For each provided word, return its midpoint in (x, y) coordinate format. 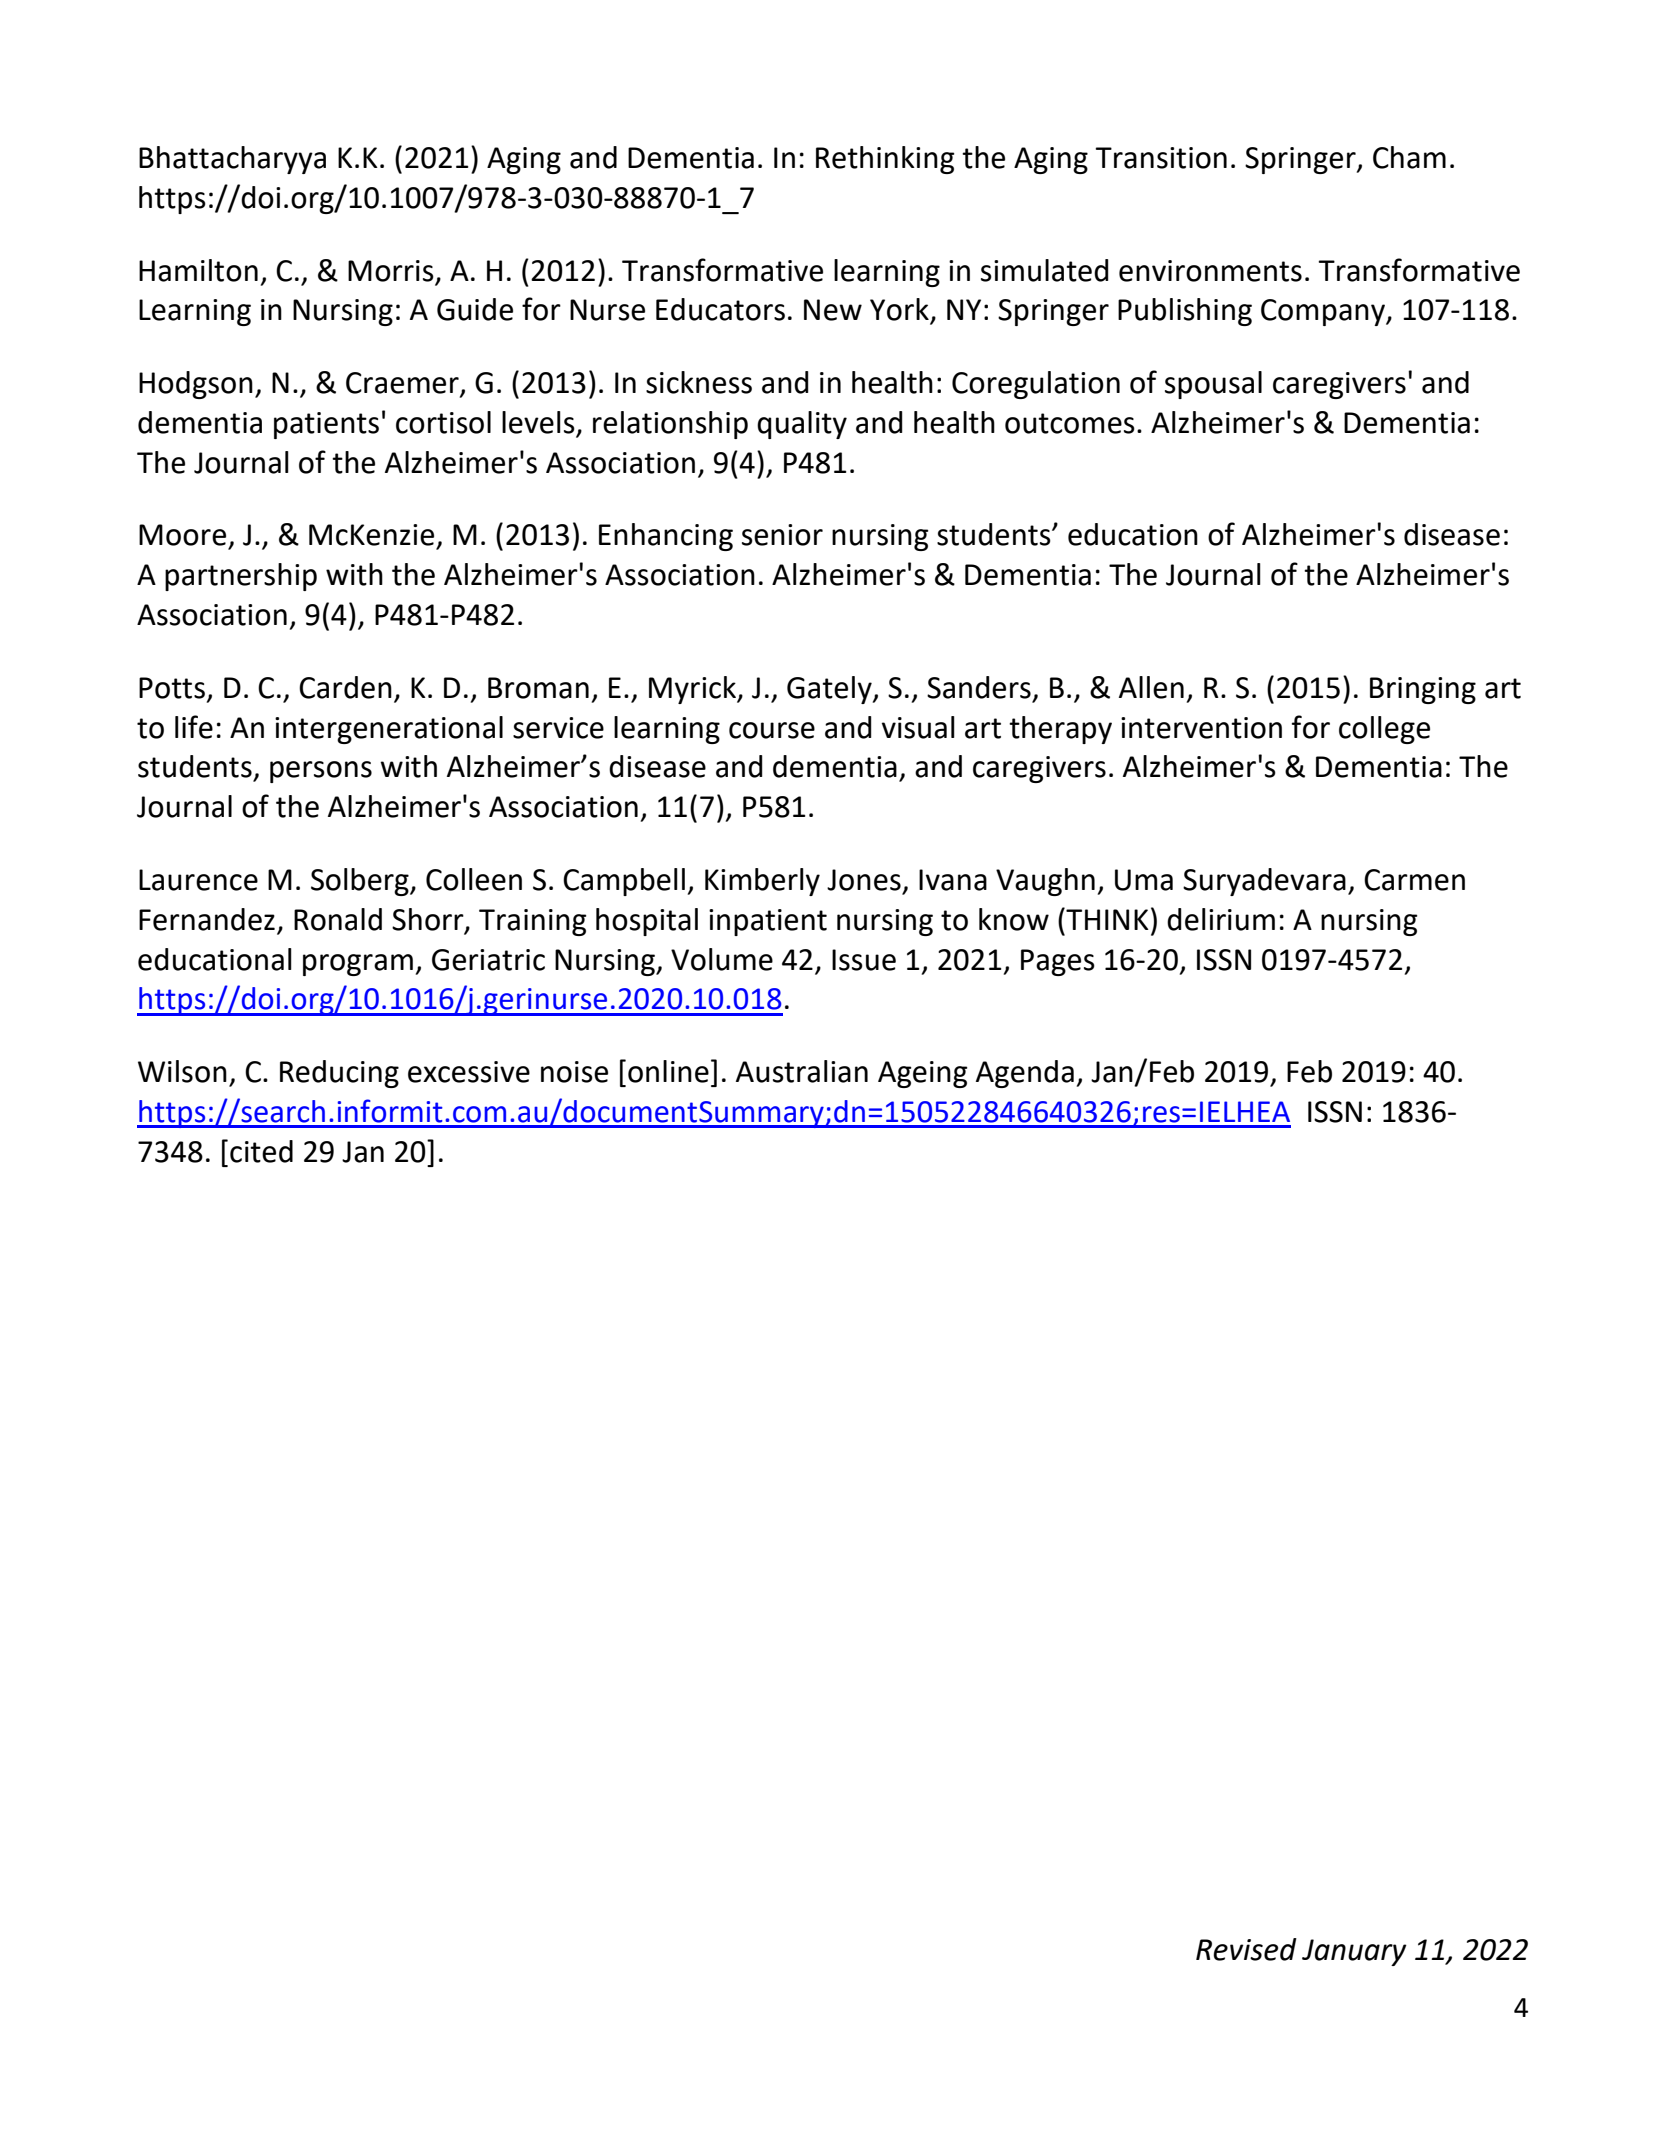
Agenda (1025, 1074)
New (833, 310)
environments (1210, 271)
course (772, 730)
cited (261, 1151)
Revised (1246, 1949)
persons (321, 772)
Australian (802, 1071)
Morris (391, 271)
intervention (1201, 728)
